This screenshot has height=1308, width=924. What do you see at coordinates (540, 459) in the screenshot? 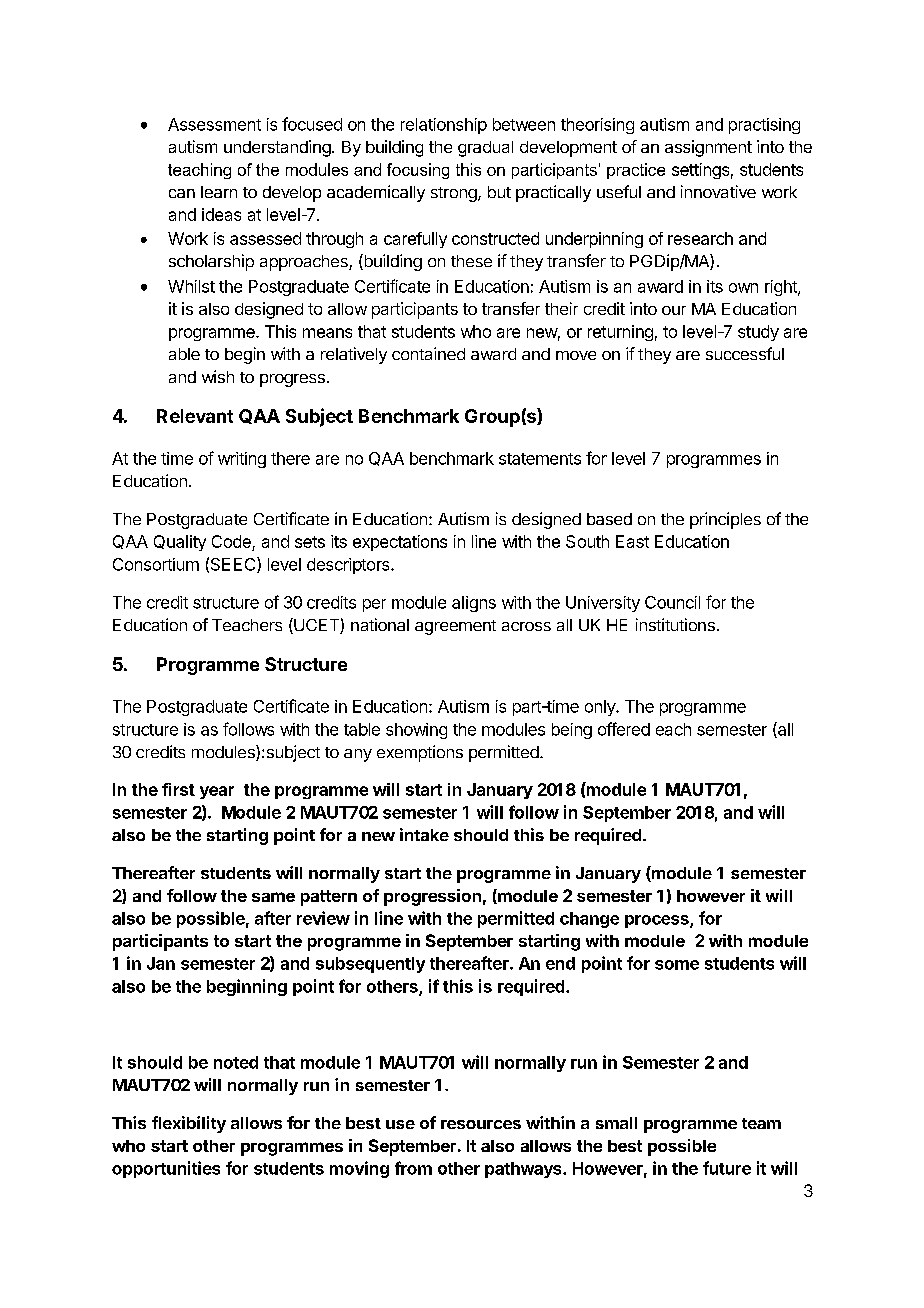
I see `statements` at bounding box center [540, 459].
